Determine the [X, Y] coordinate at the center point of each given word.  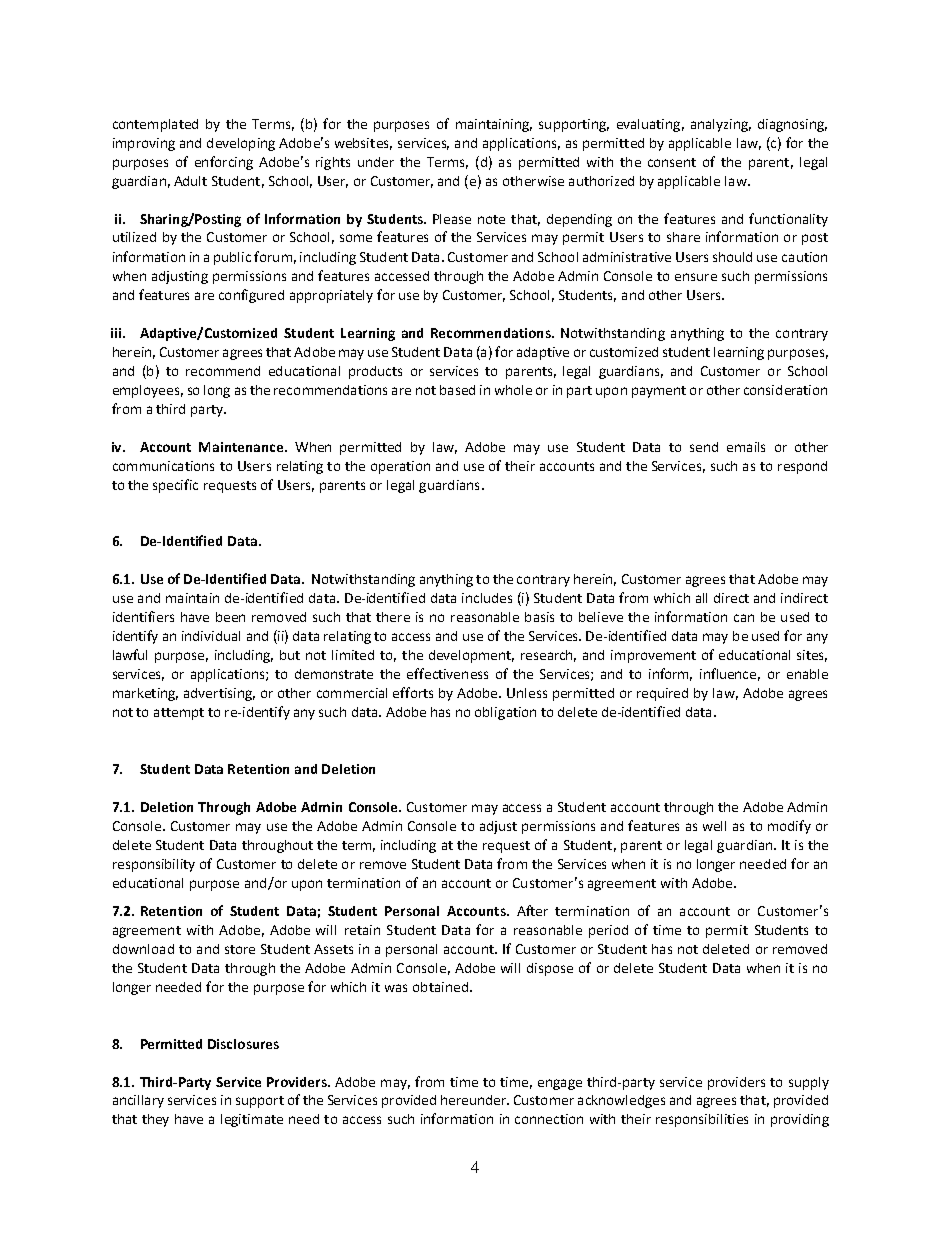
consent [672, 162]
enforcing [224, 163]
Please [452, 219]
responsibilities [702, 1120]
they [155, 1120]
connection [549, 1119]
